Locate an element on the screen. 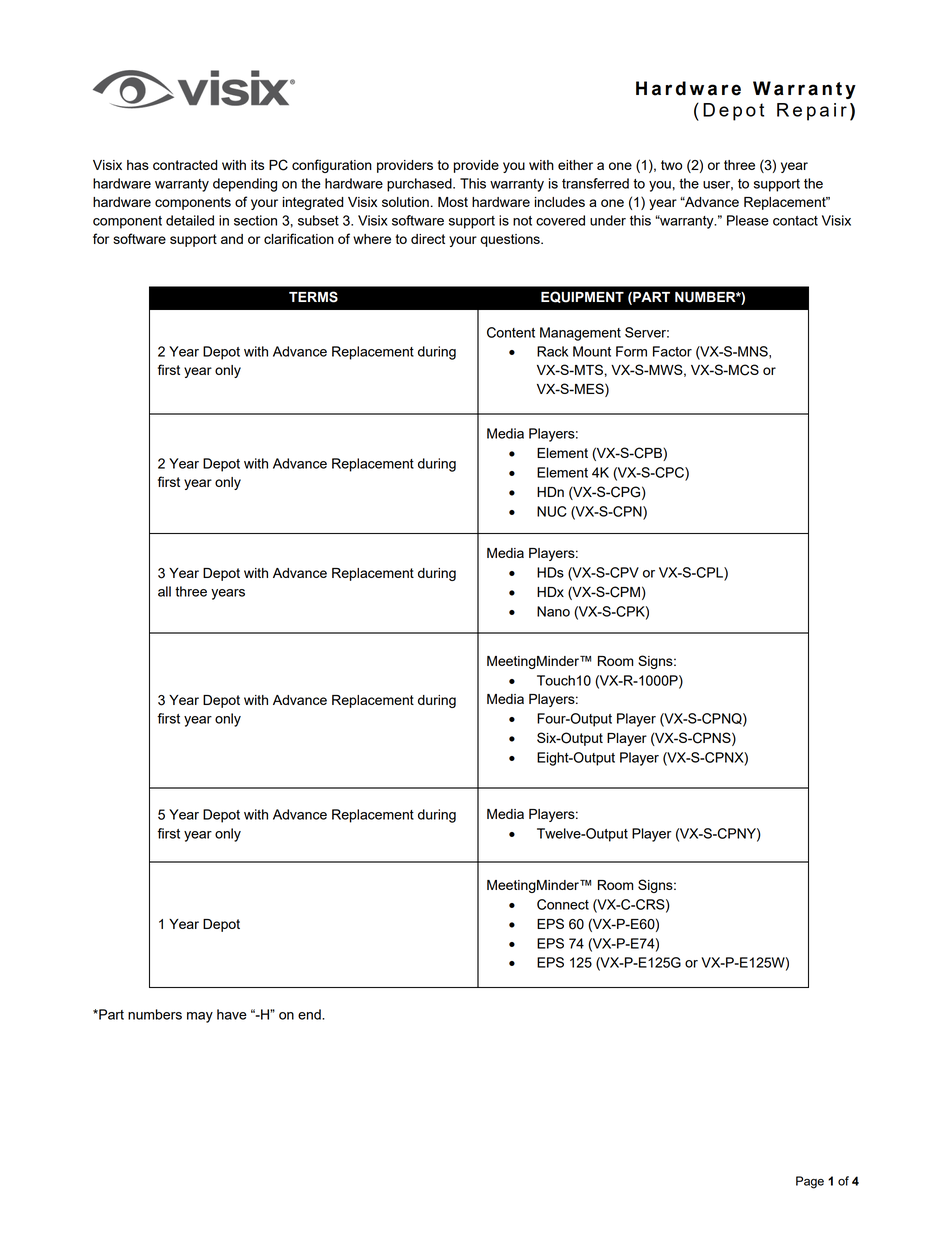 This screenshot has width=952, height=1233. its is located at coordinates (257, 165).
